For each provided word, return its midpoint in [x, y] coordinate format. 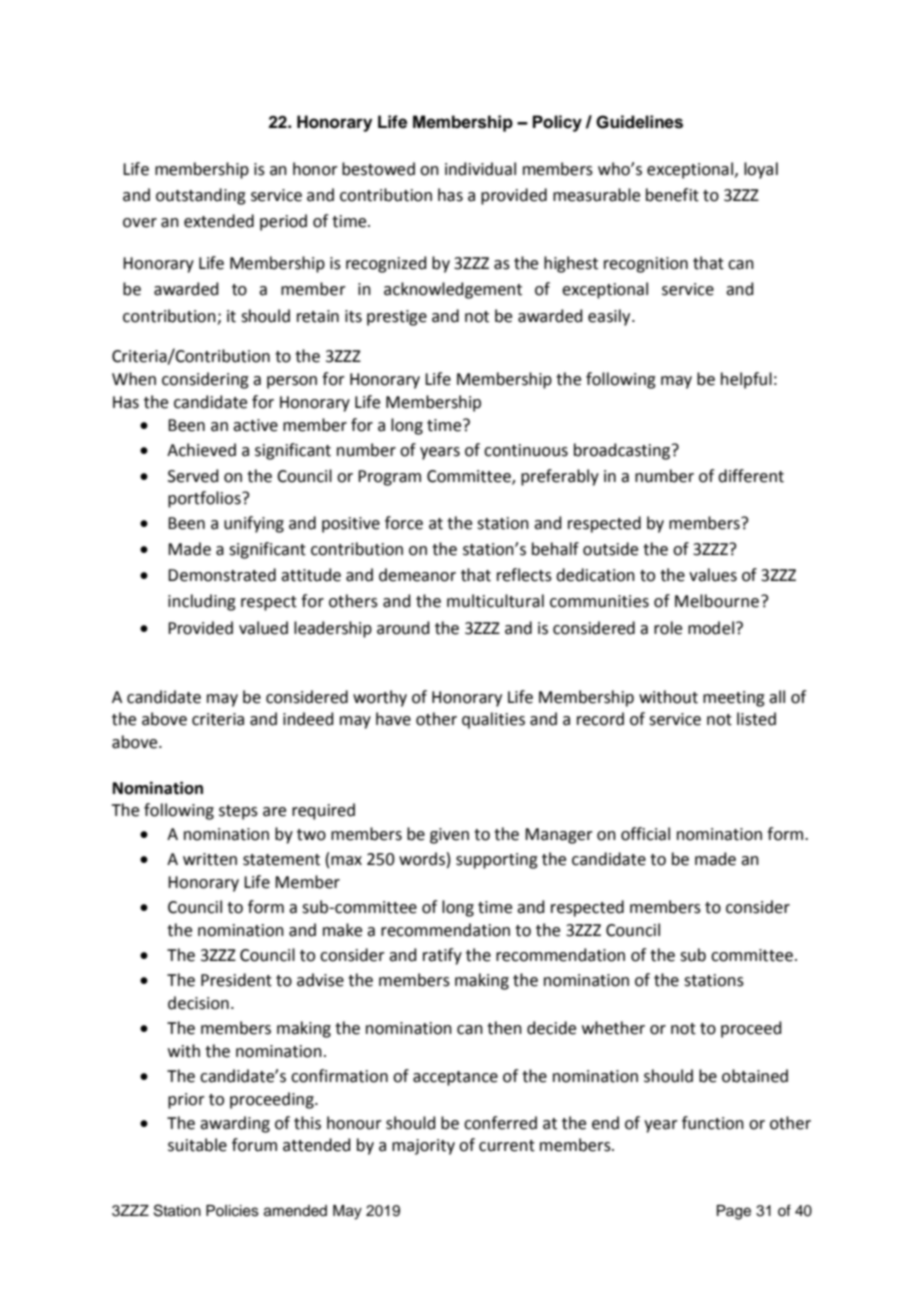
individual [480, 169]
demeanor [417, 575]
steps [238, 812]
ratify [442, 956]
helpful [746, 380]
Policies [232, 1211]
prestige [397, 318]
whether [613, 1028]
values [713, 575]
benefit [672, 195]
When [134, 379]
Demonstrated [222, 575]
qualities [493, 720]
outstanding [201, 196]
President [236, 980]
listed [756, 719]
